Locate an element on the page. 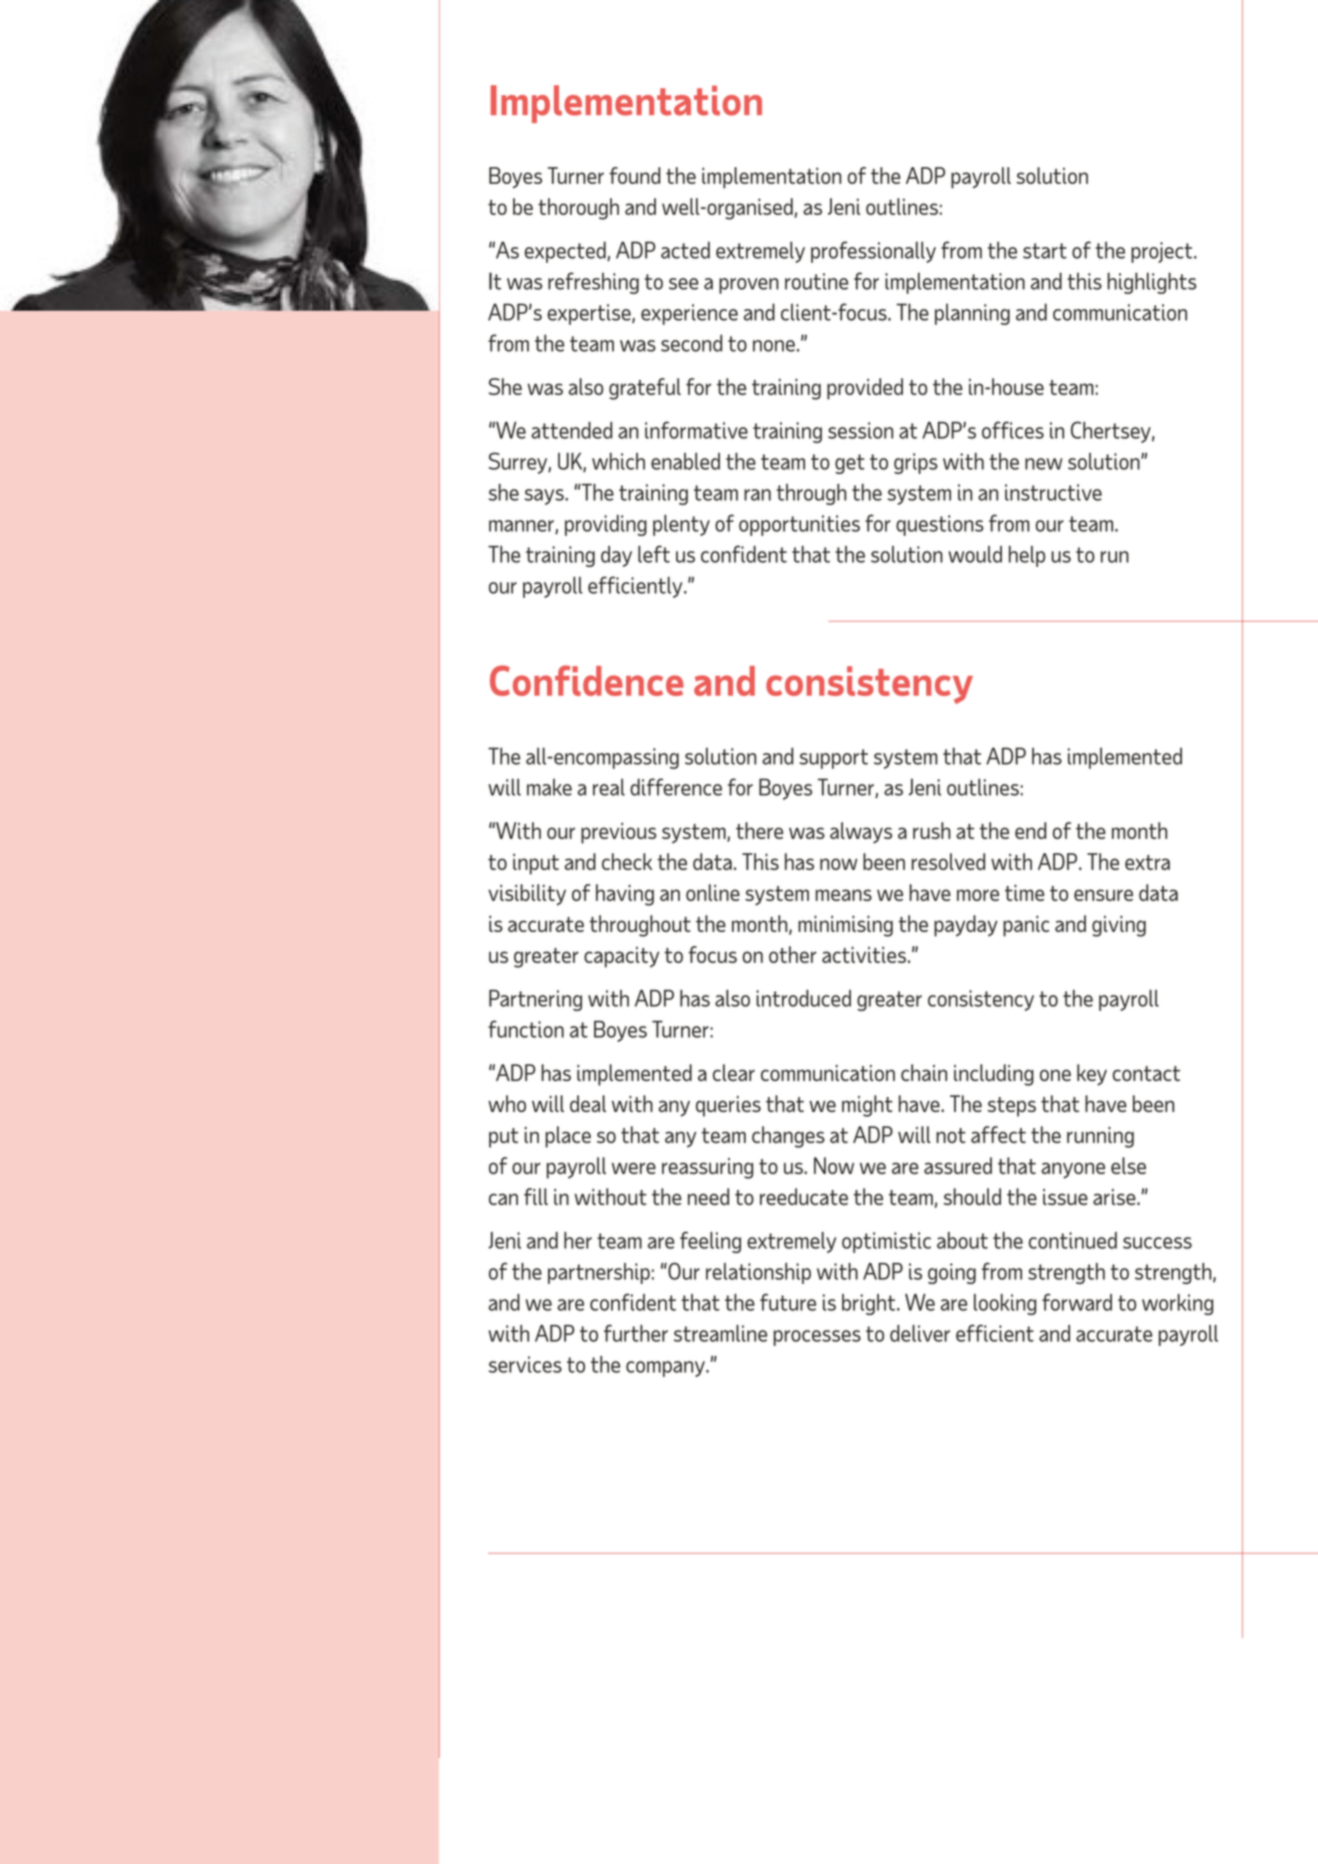 This document has height=1864, width=1318. forward is located at coordinates (1077, 1302).
